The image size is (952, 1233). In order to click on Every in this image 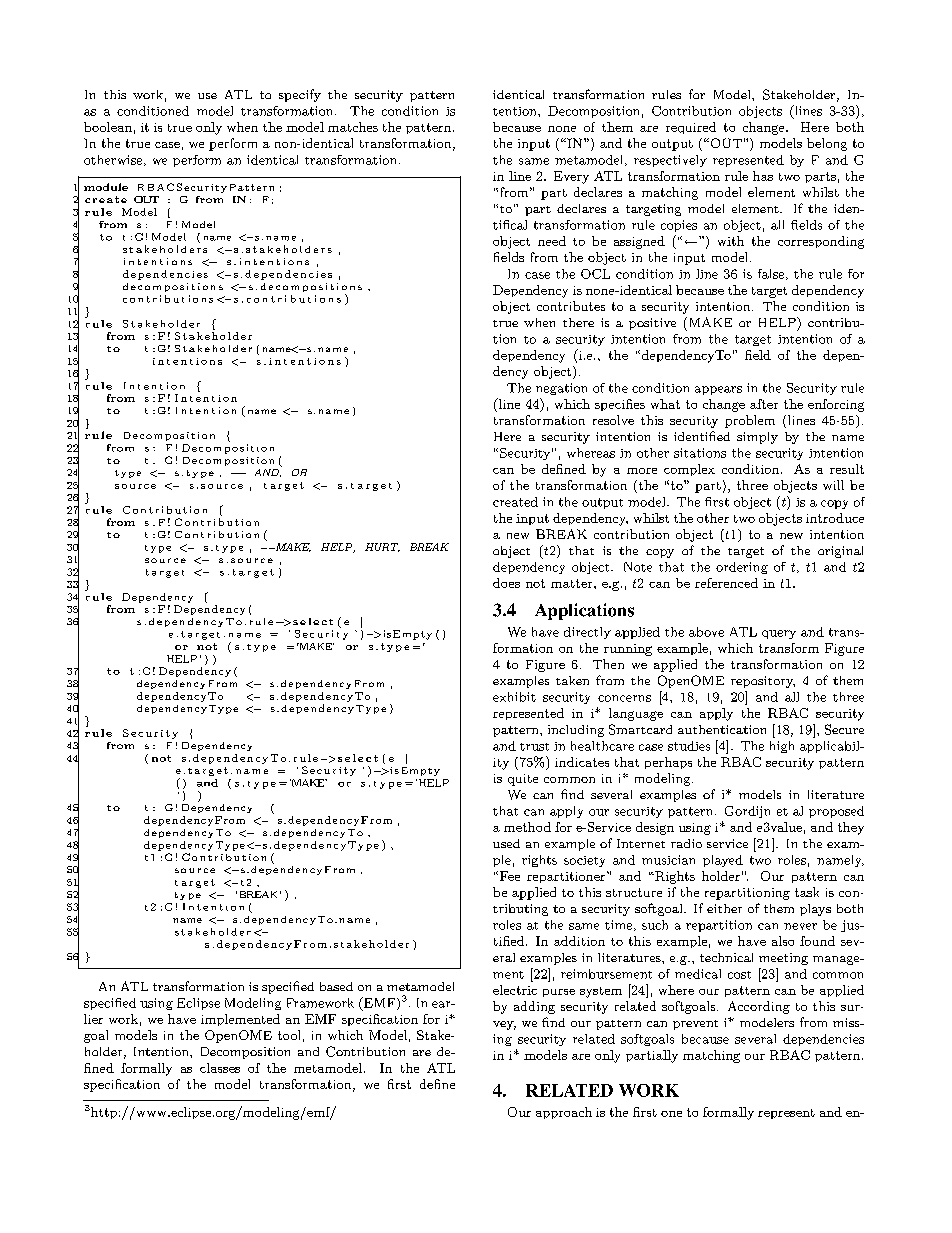, I will do `click(571, 177)`.
